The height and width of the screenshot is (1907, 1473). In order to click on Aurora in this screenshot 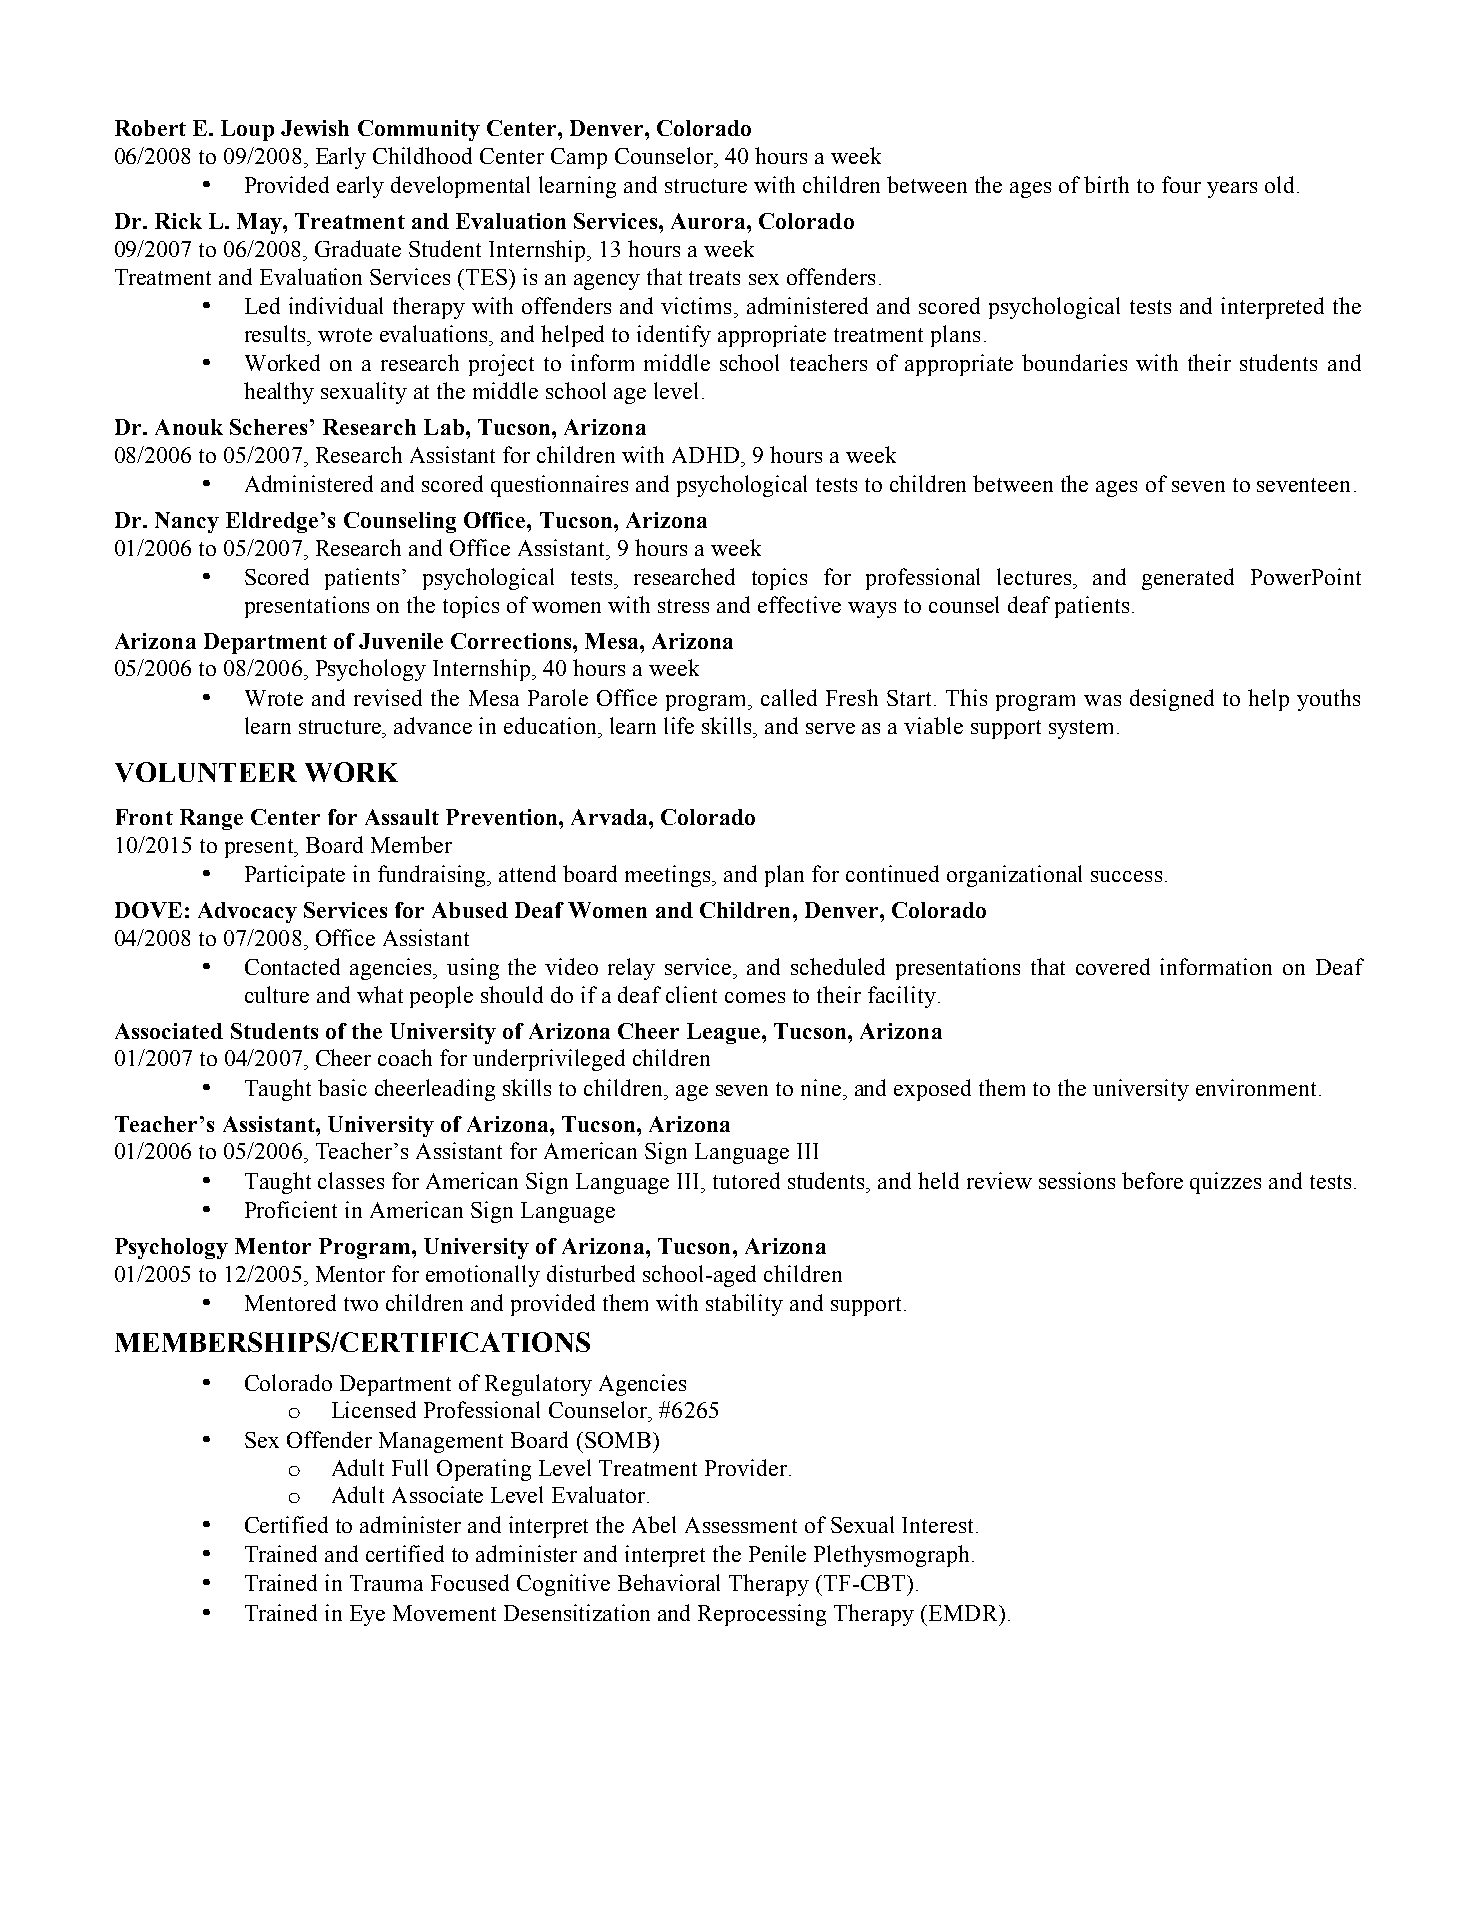, I will do `click(709, 221)`.
